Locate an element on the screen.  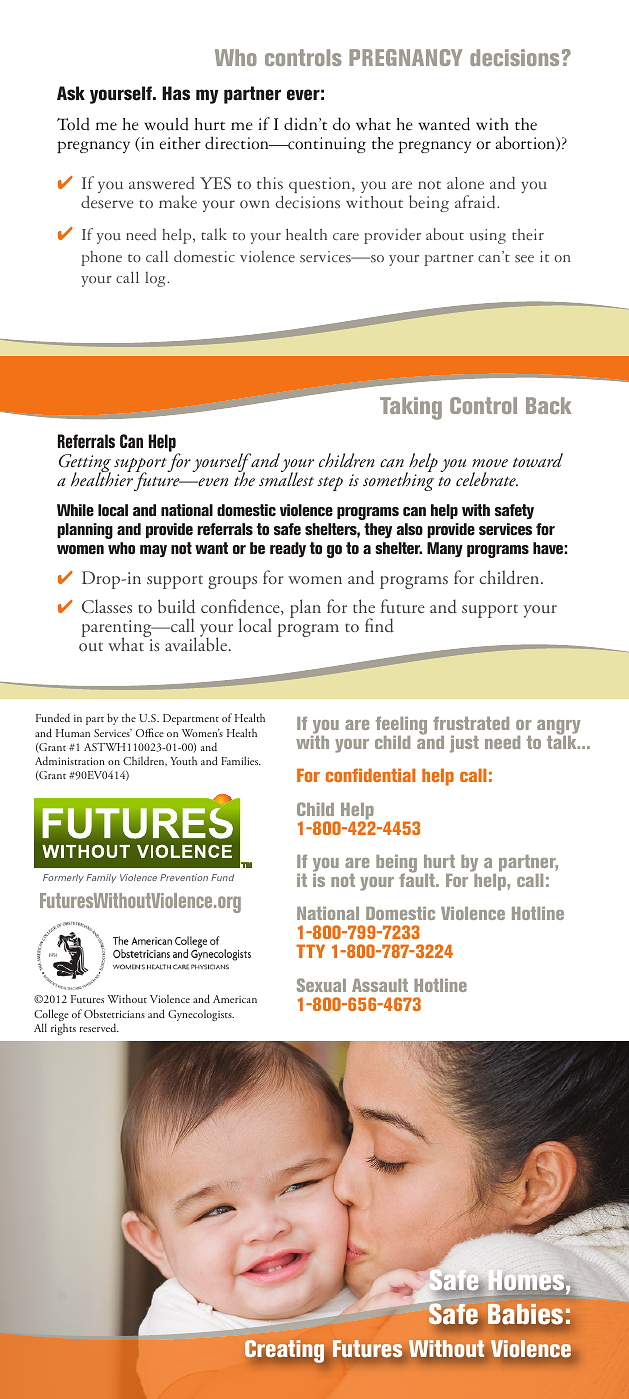
Family is located at coordinates (101, 878).
